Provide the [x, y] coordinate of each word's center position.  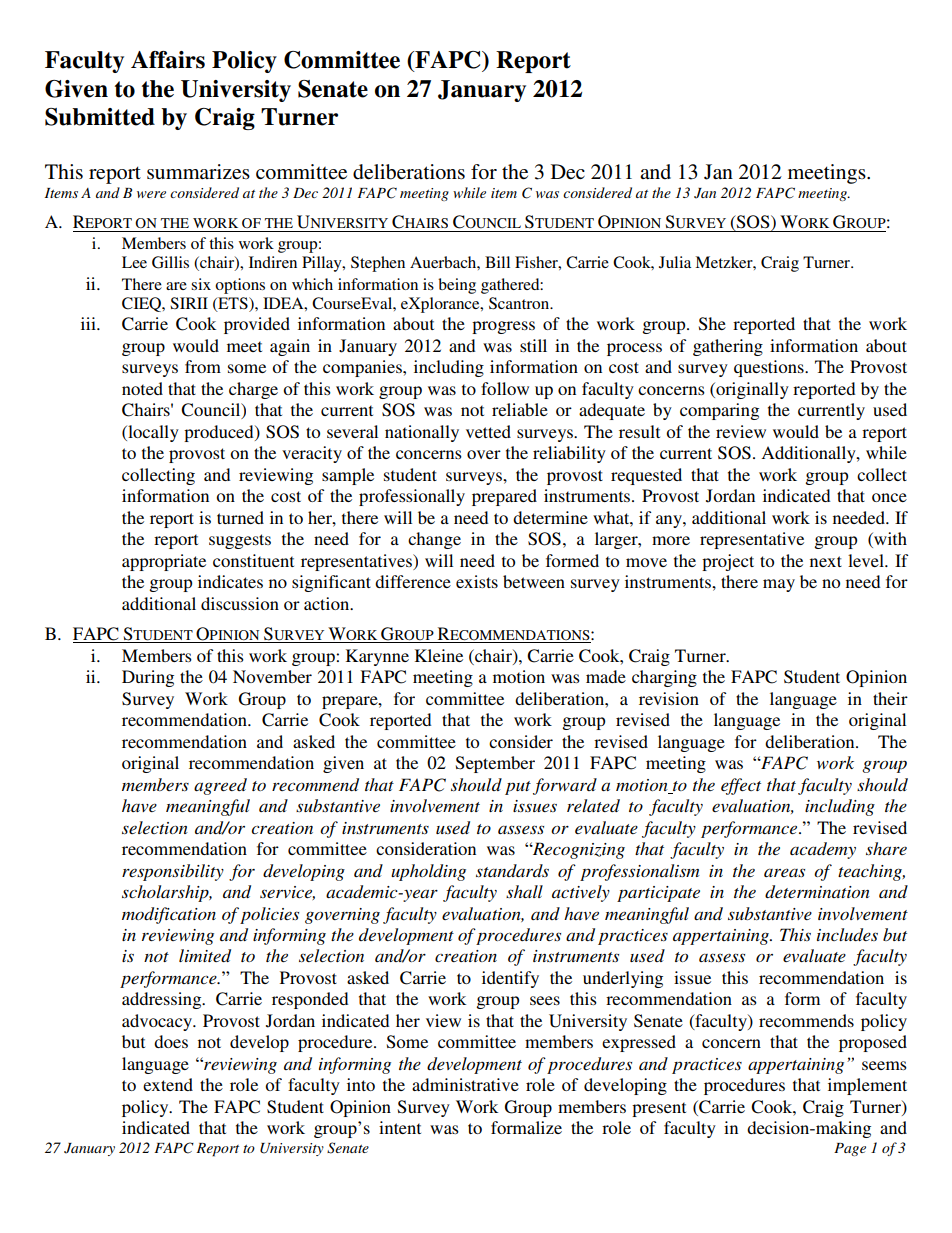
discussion [240, 603]
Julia [675, 262]
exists [477, 581]
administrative [465, 1084]
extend [168, 1084]
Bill [497, 262]
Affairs [168, 60]
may [779, 585]
